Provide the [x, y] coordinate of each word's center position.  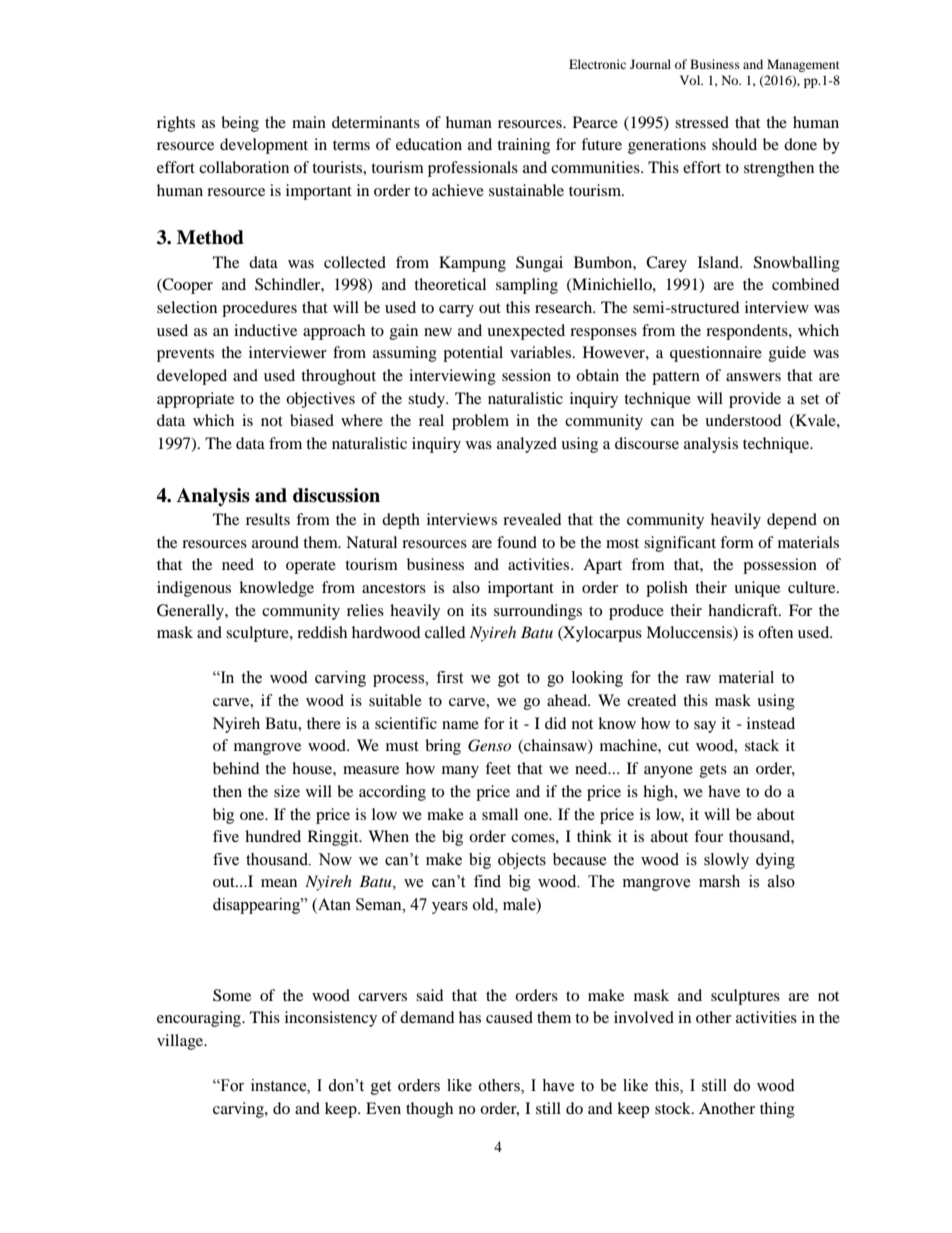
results [268, 519]
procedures [259, 309]
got [508, 680]
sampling [527, 286]
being [240, 124]
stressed [702, 122]
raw [698, 679]
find [487, 881]
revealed [532, 519]
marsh [719, 881]
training [523, 146]
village [181, 1042]
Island [720, 262]
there [324, 723]
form [737, 542]
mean [279, 883]
